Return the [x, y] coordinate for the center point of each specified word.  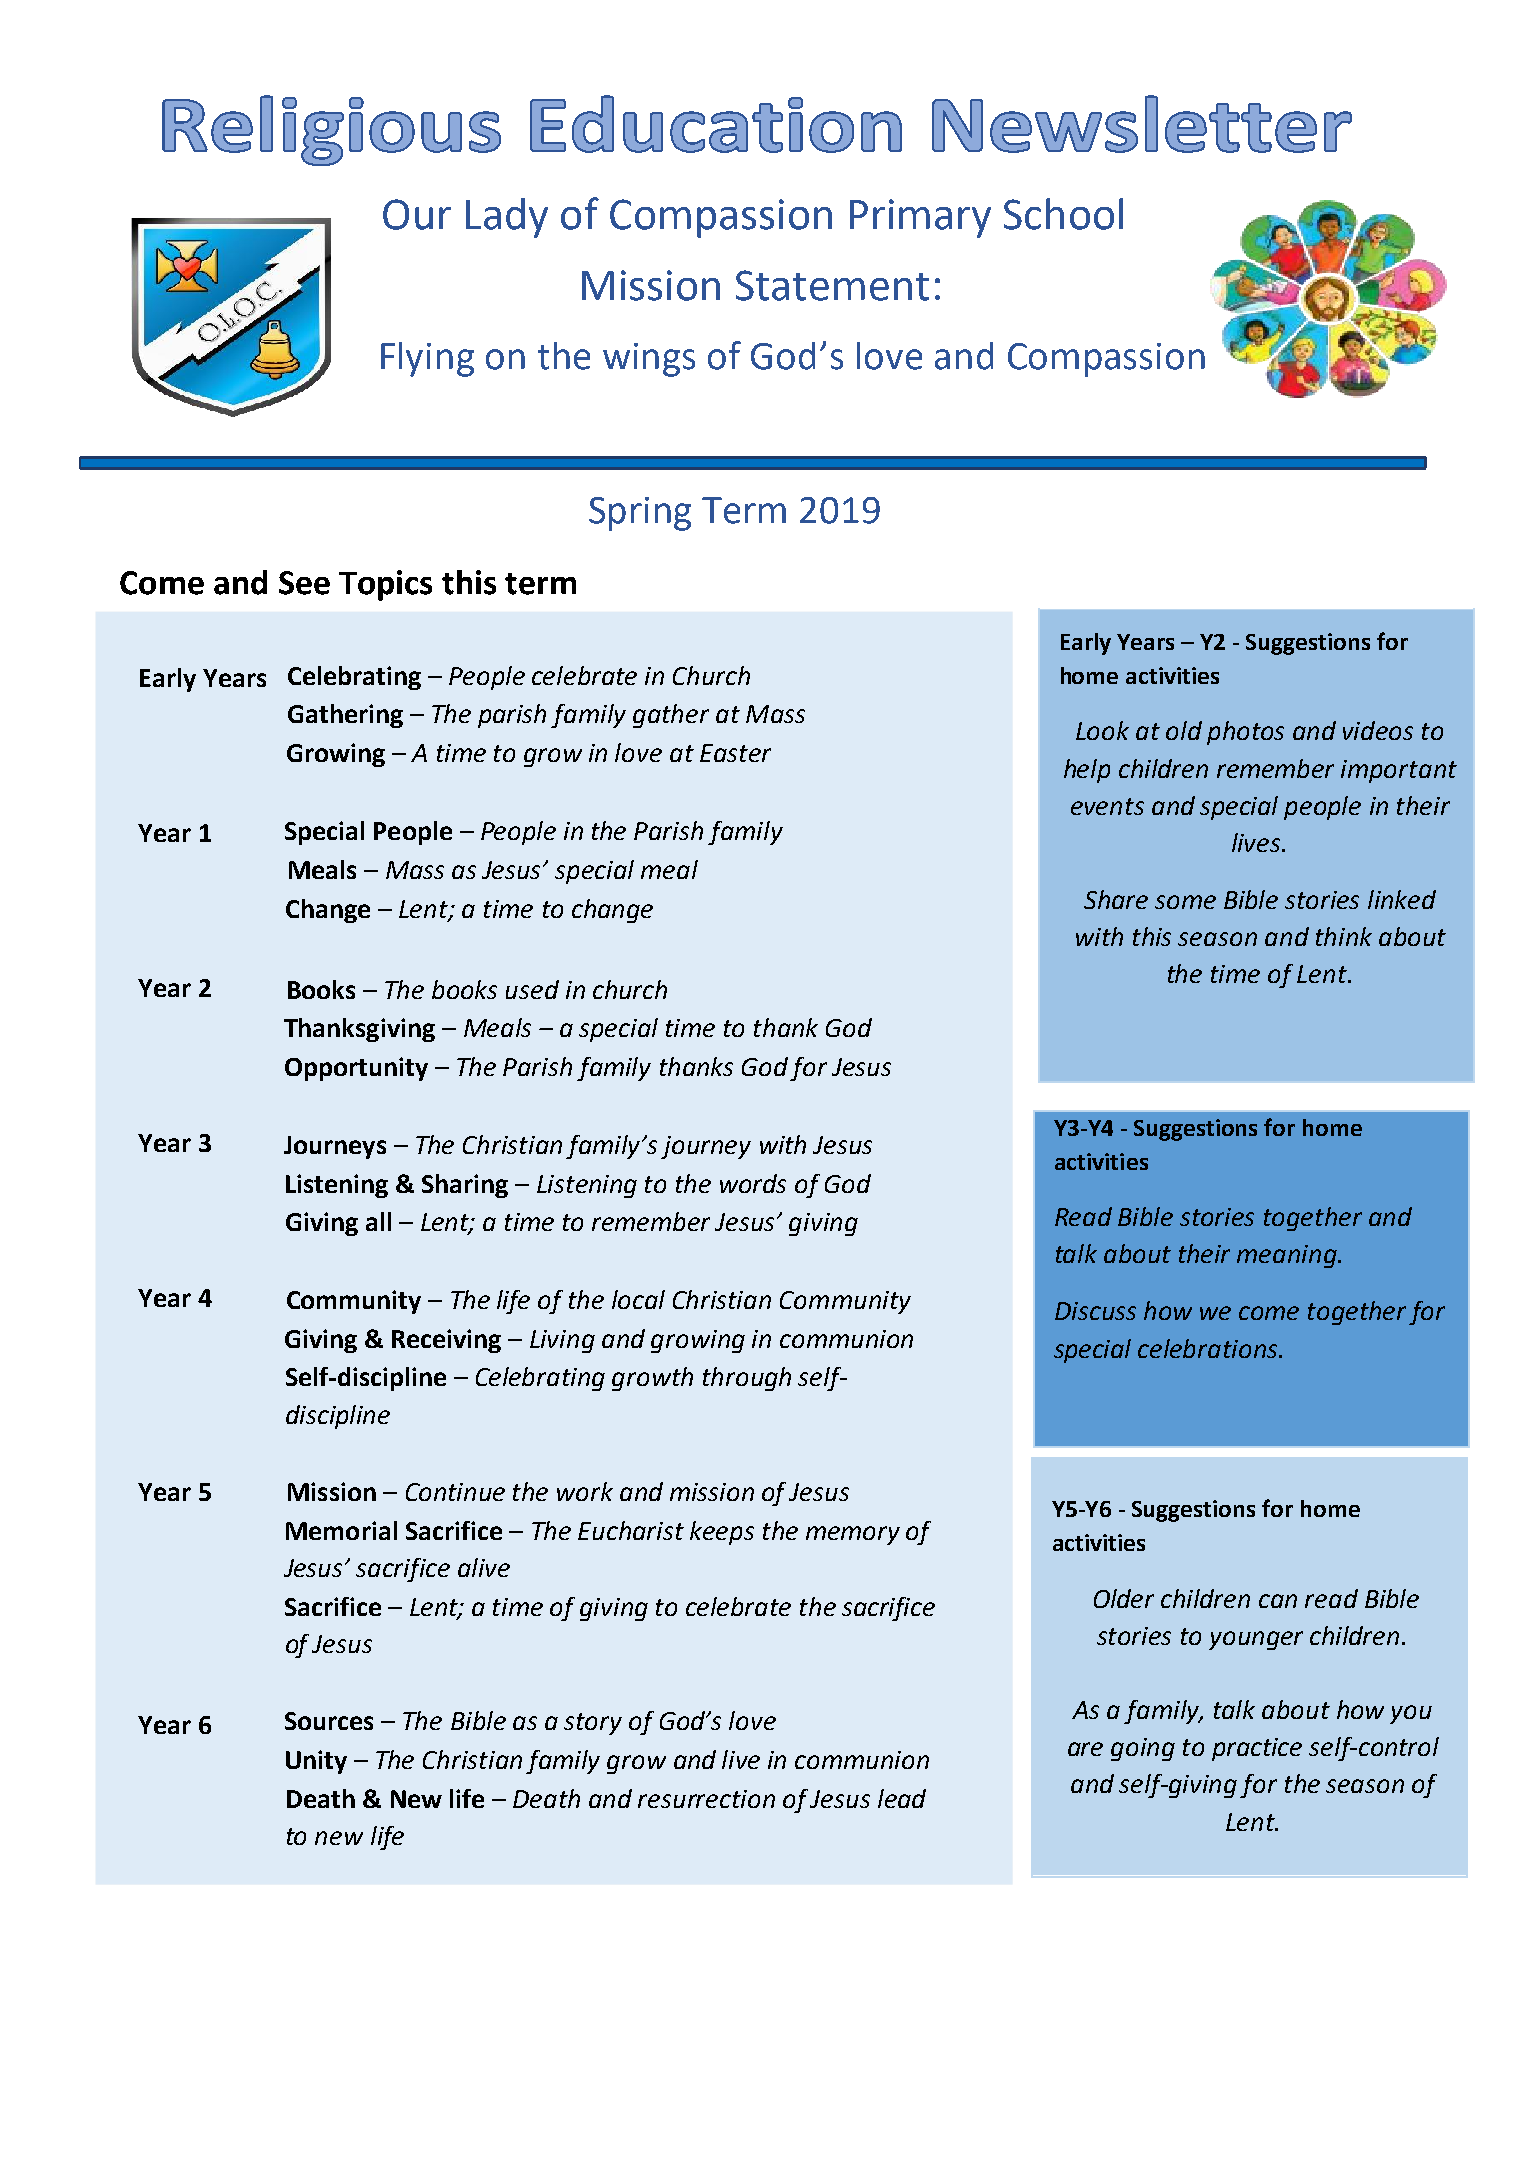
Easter [735, 753]
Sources [329, 1721]
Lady [507, 218]
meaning [1288, 1256]
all [378, 1221]
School [1063, 214]
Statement [832, 285]
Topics [385, 585]
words [753, 1183]
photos [1245, 733]
